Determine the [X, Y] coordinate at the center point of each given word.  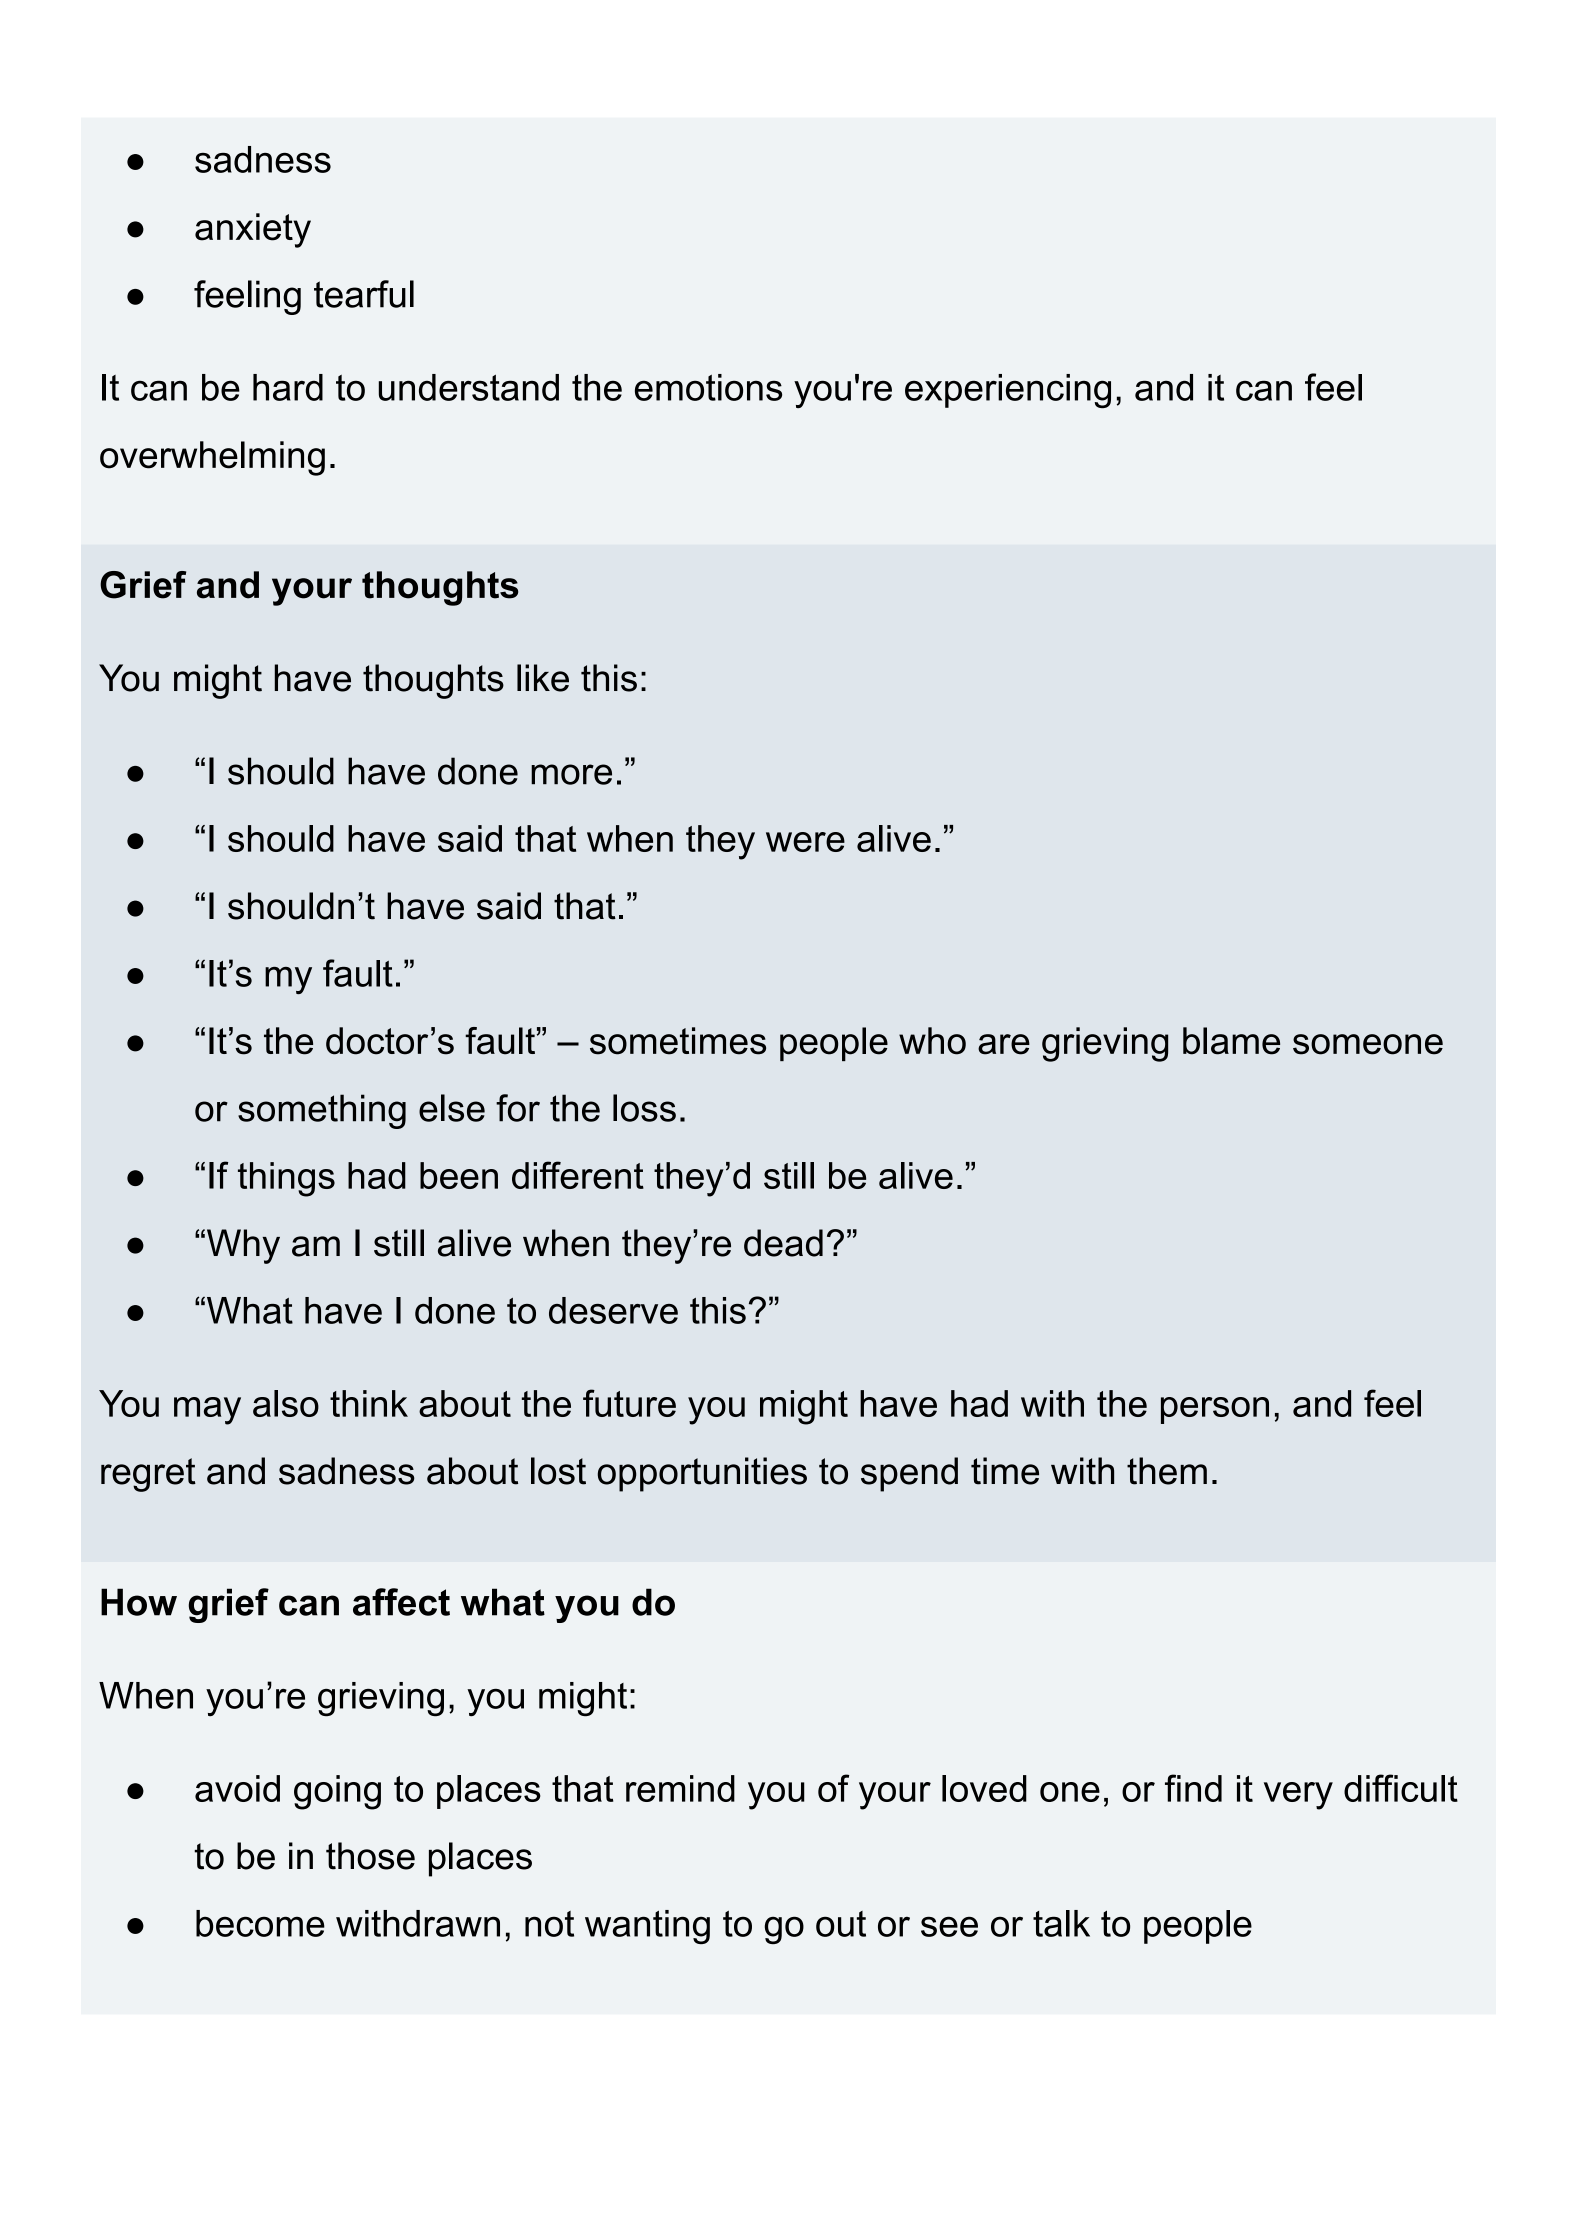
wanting [647, 1927]
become [260, 1923]
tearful [364, 294]
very [1298, 1796]
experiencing [1008, 391]
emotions [708, 387]
